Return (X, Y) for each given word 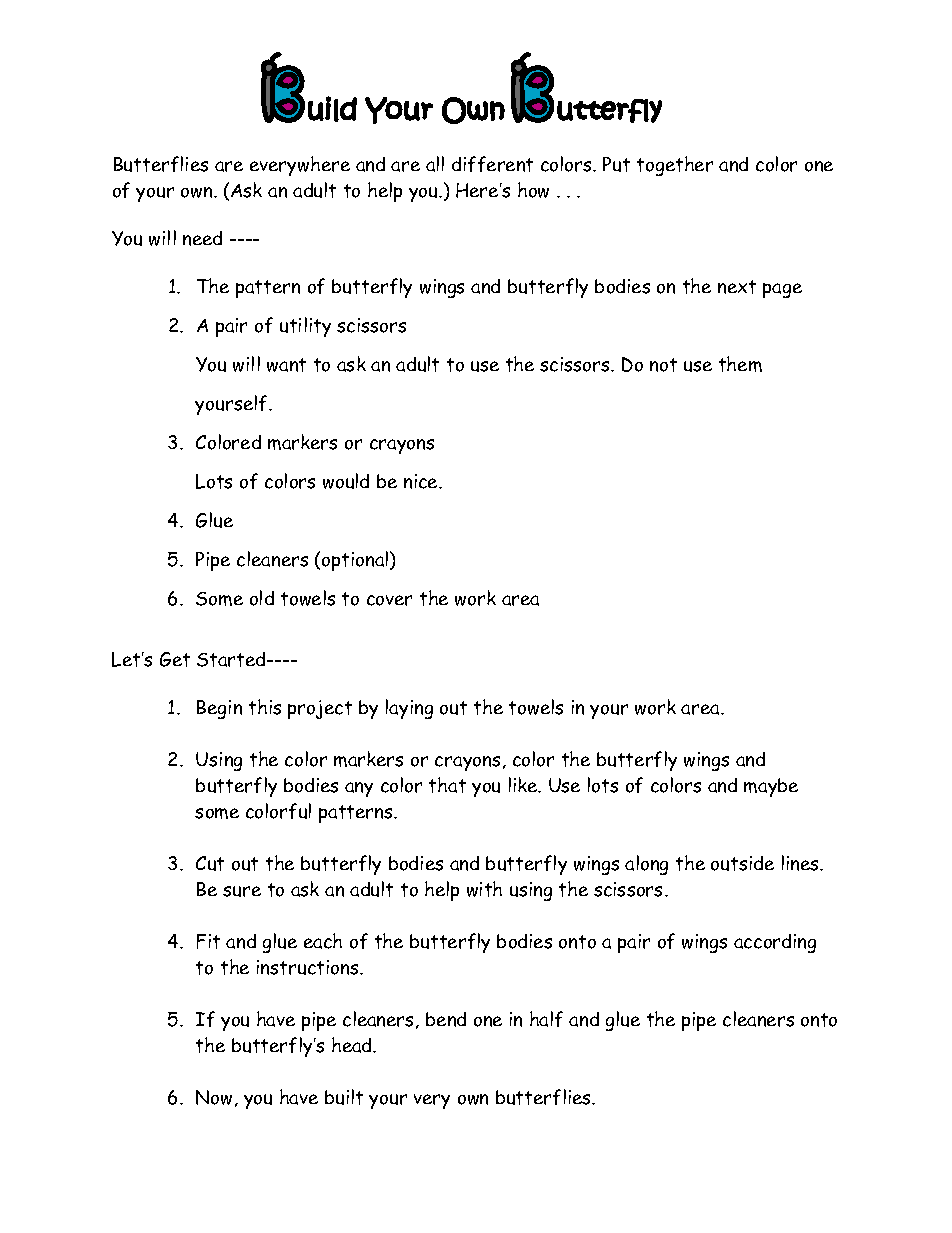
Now (214, 1097)
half (546, 1019)
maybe (771, 787)
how (533, 190)
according (775, 943)
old (262, 598)
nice (422, 481)
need (202, 238)
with (484, 889)
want (286, 365)
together (675, 166)
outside (742, 863)
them (740, 364)
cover (389, 600)
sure (242, 891)
